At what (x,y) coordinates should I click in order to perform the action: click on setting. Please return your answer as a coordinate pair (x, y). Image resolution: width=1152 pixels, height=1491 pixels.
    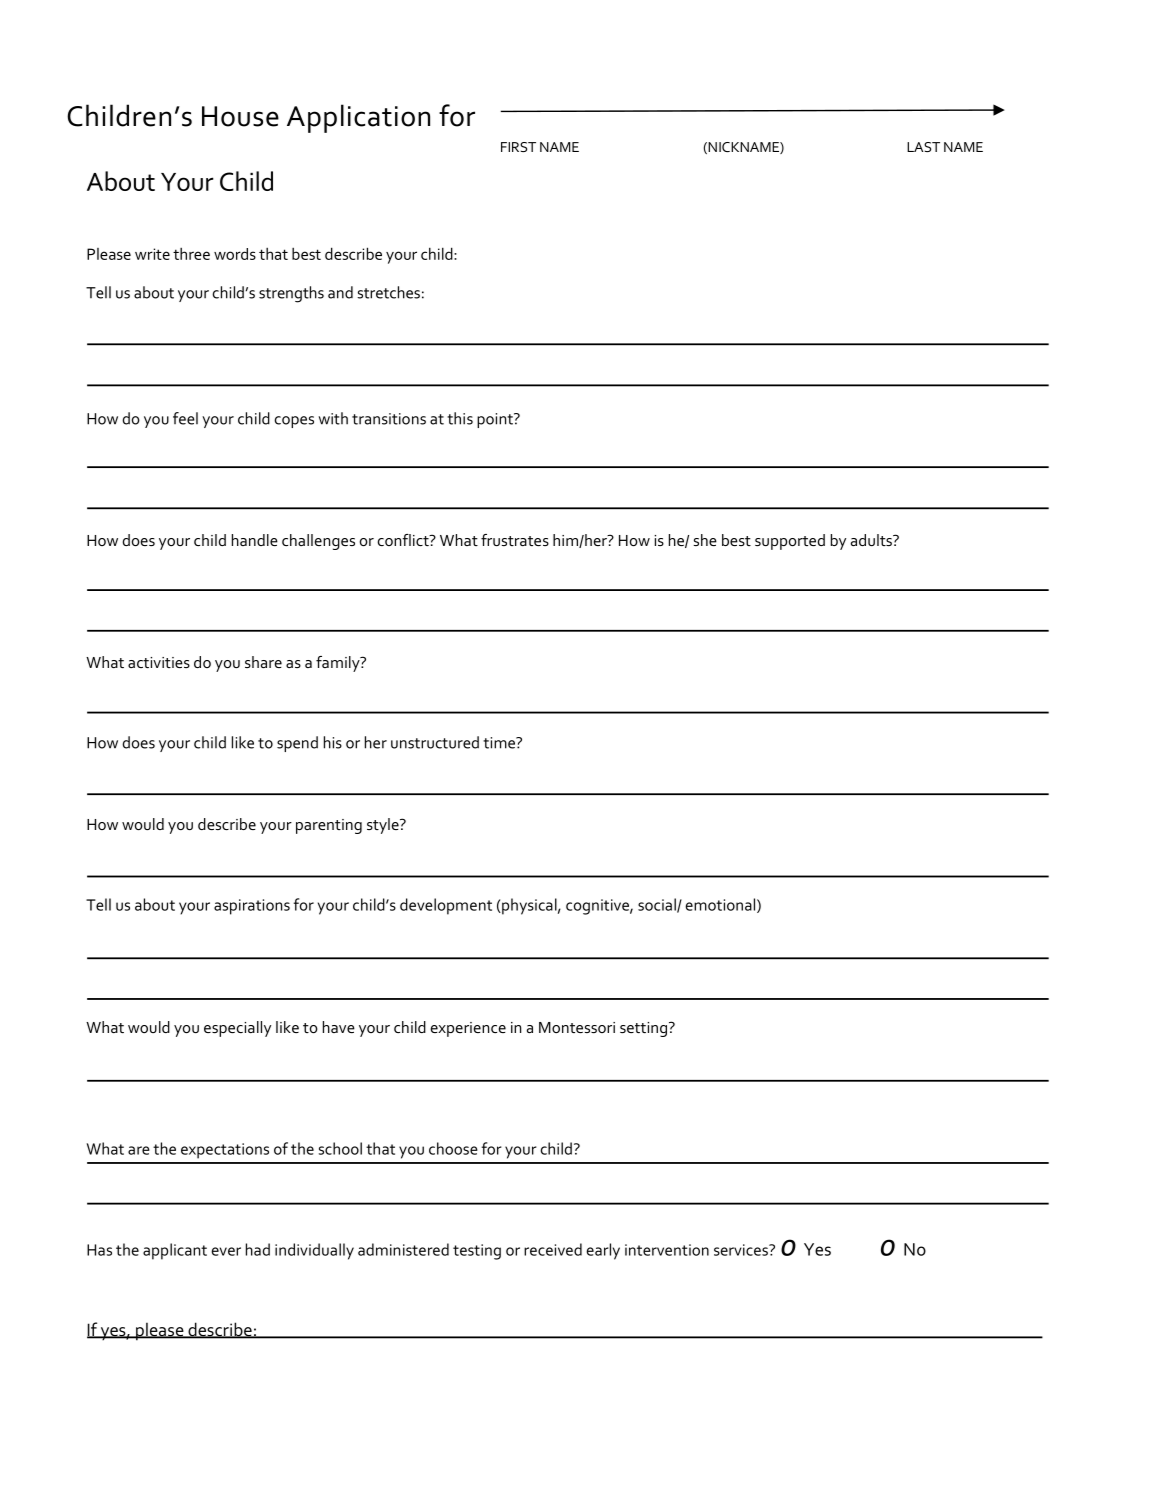
    Looking at the image, I should click on (645, 1029).
